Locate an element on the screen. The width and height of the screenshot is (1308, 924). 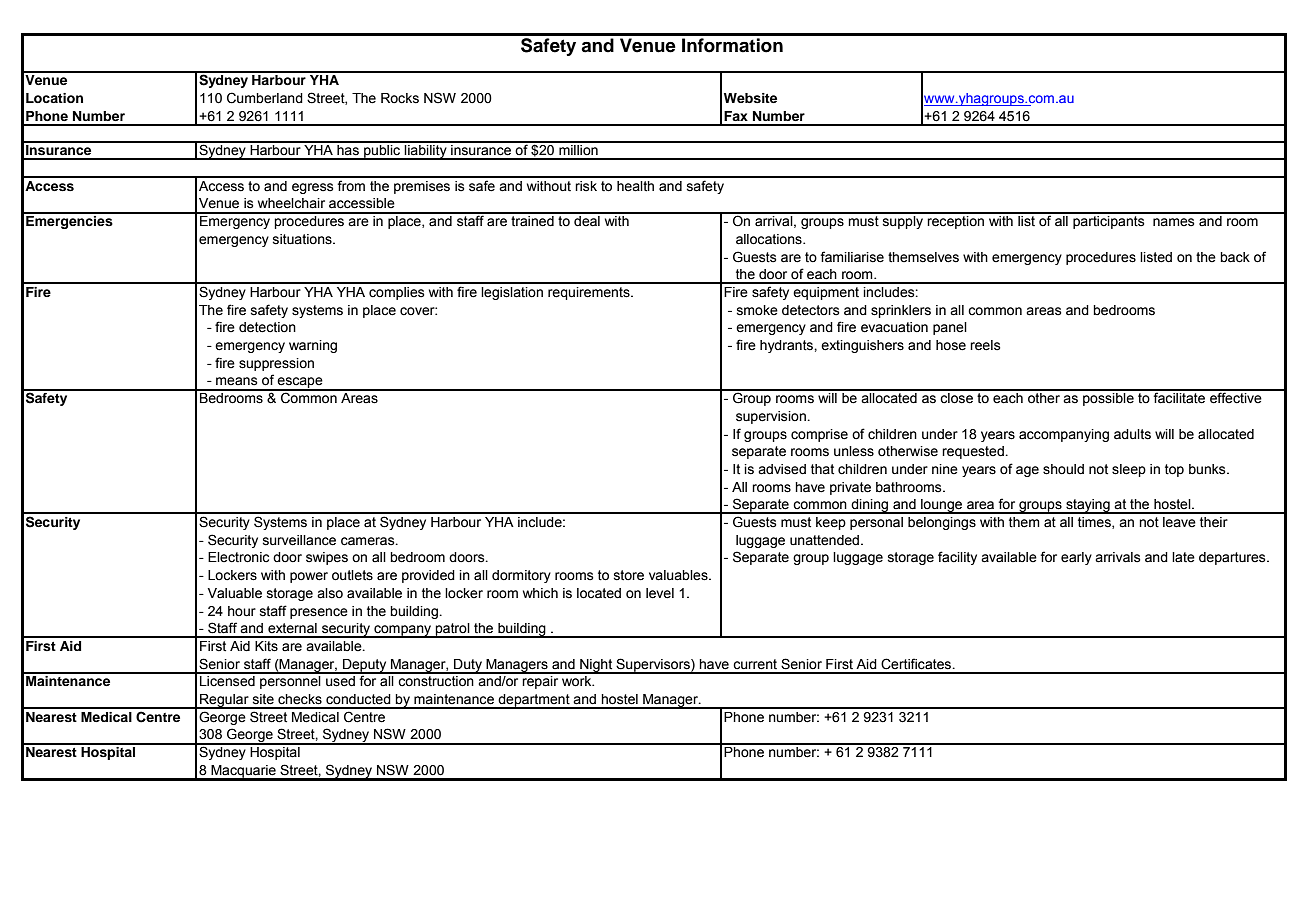
reels is located at coordinates (985, 345).
